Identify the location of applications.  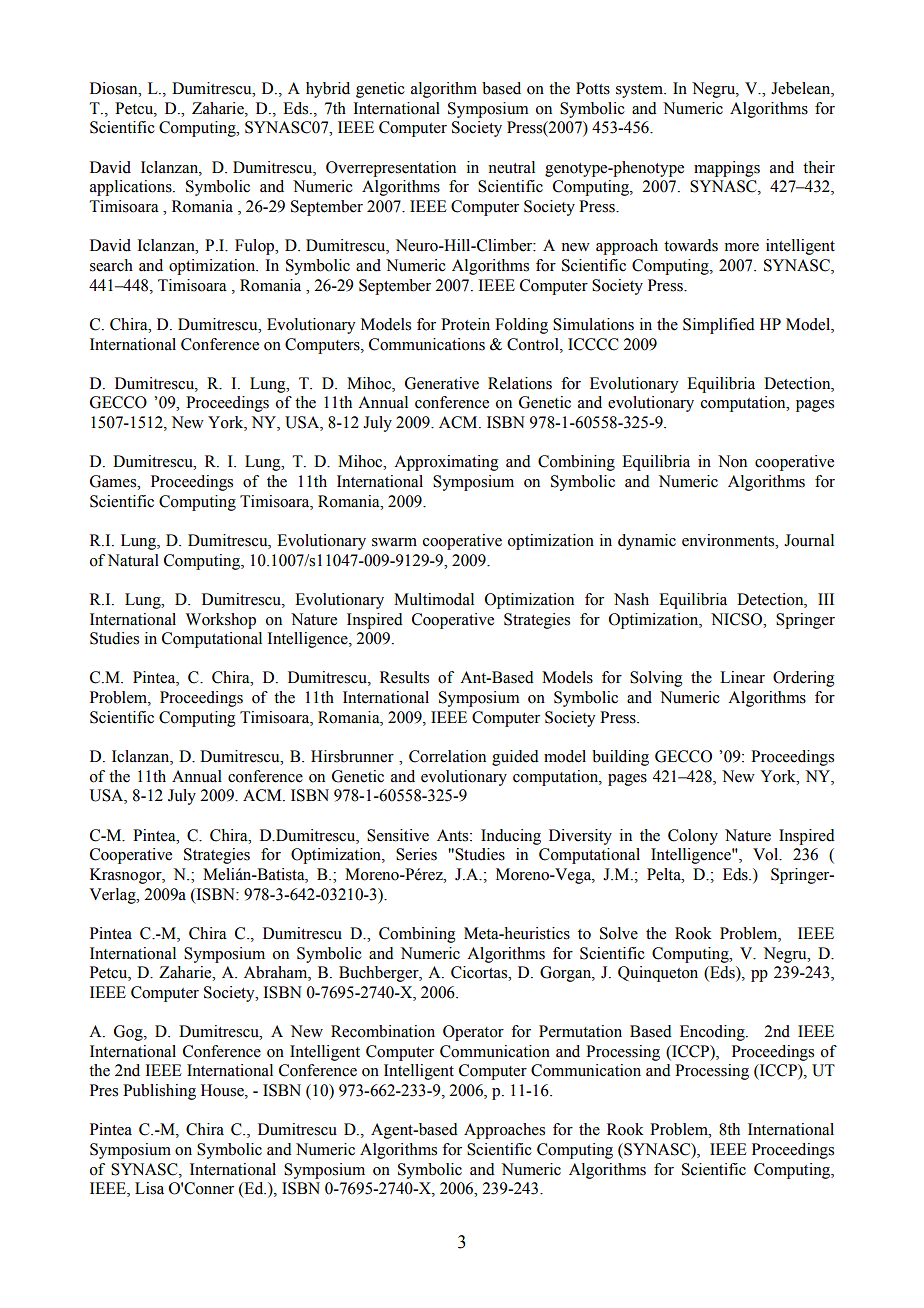
(132, 188).
